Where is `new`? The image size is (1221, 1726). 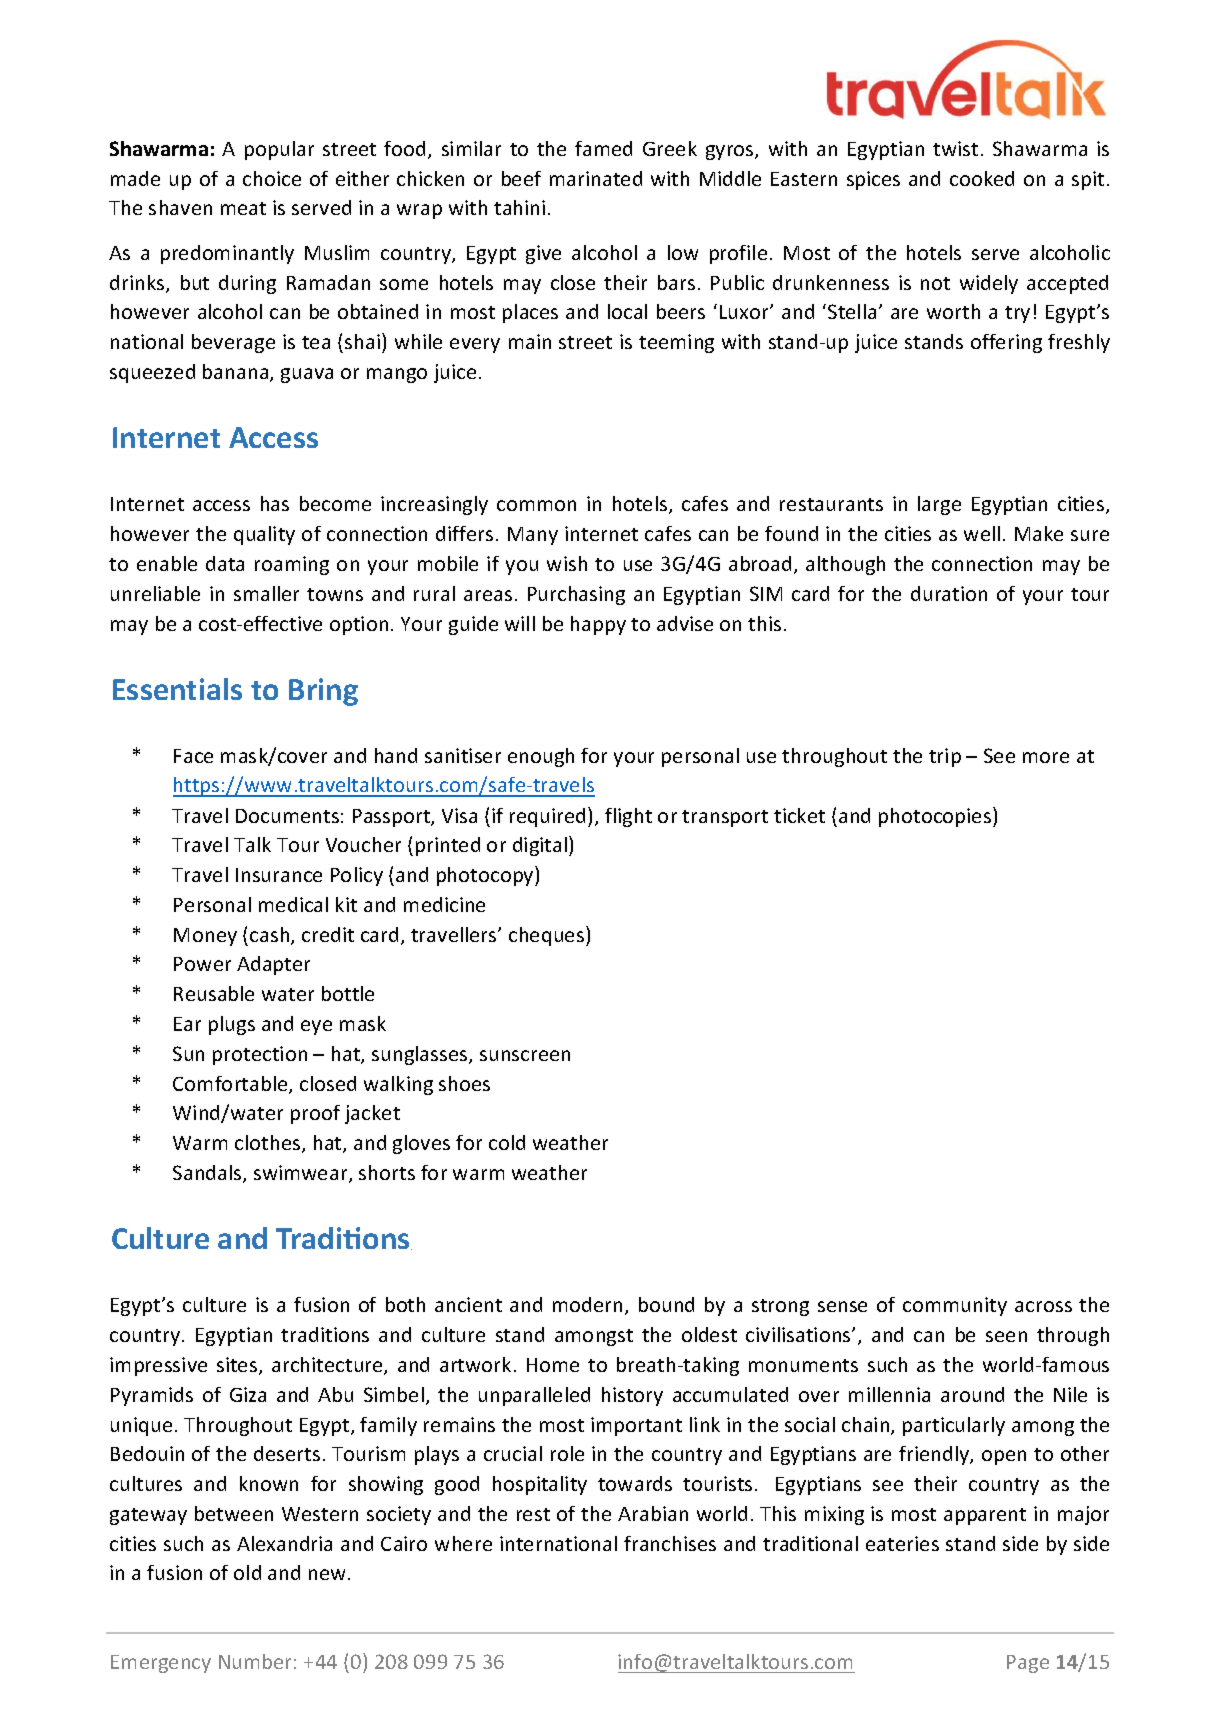
new is located at coordinates (329, 1574).
